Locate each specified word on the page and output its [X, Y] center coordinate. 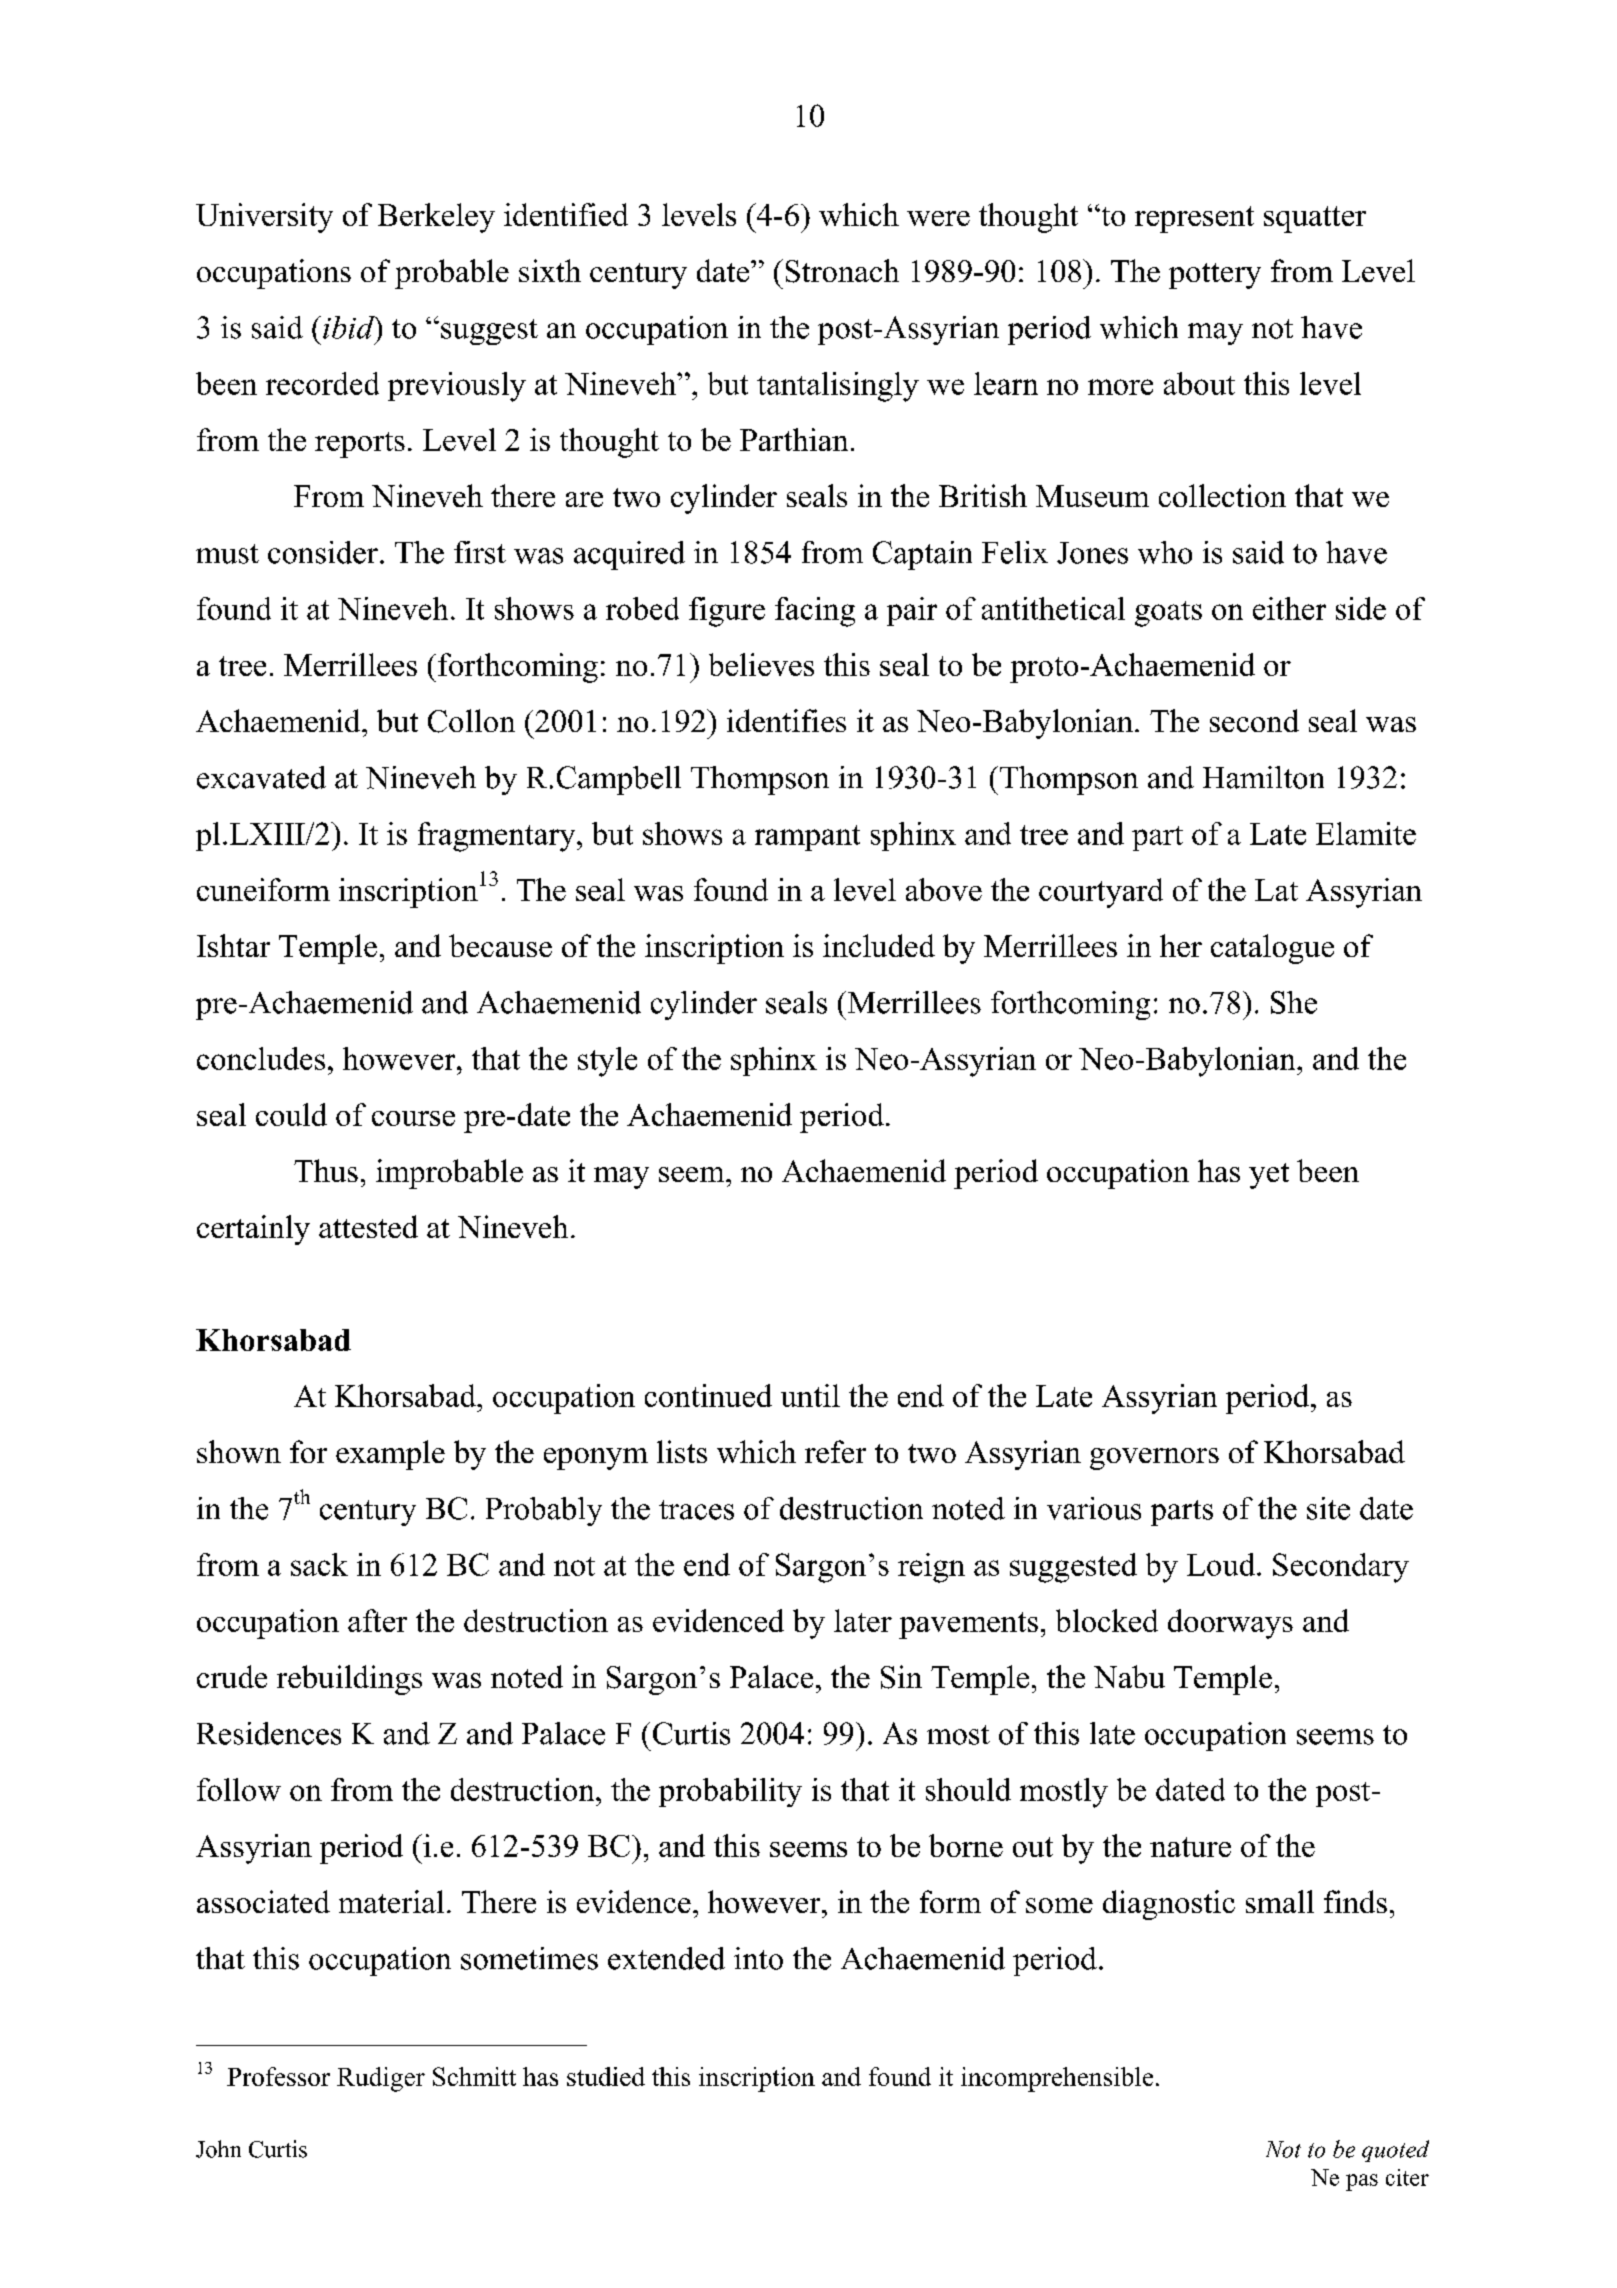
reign [931, 1568]
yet [1269, 1176]
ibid [350, 327]
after [377, 1620]
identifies [786, 720]
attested [368, 1226]
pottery [1215, 276]
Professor [278, 2076]
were [938, 218]
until [810, 1395]
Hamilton [1263, 777]
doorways [1230, 1624]
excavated [261, 777]
